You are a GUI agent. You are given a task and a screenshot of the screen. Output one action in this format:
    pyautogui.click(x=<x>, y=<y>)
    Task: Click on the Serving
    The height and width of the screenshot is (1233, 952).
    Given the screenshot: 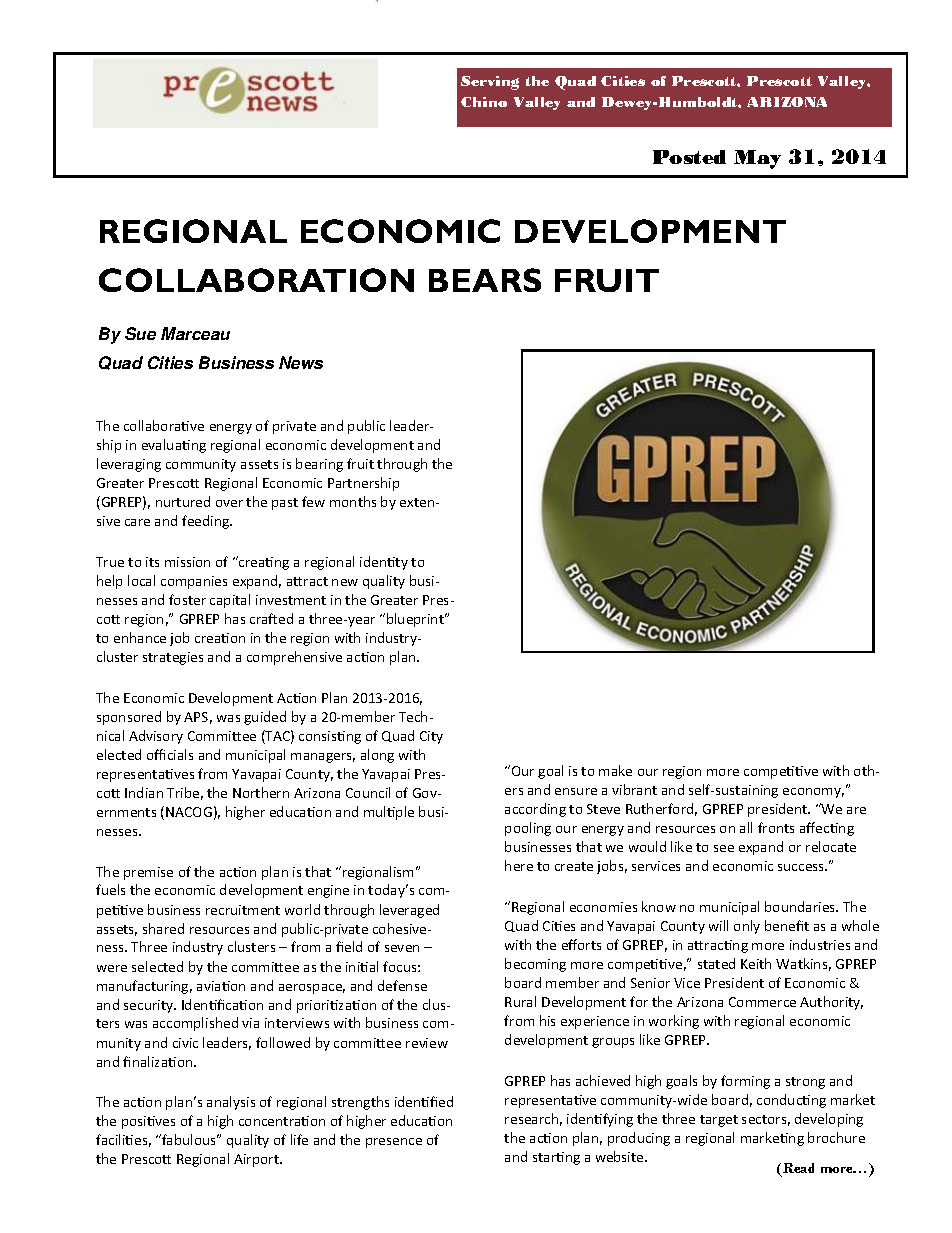 What is the action you would take?
    pyautogui.click(x=490, y=83)
